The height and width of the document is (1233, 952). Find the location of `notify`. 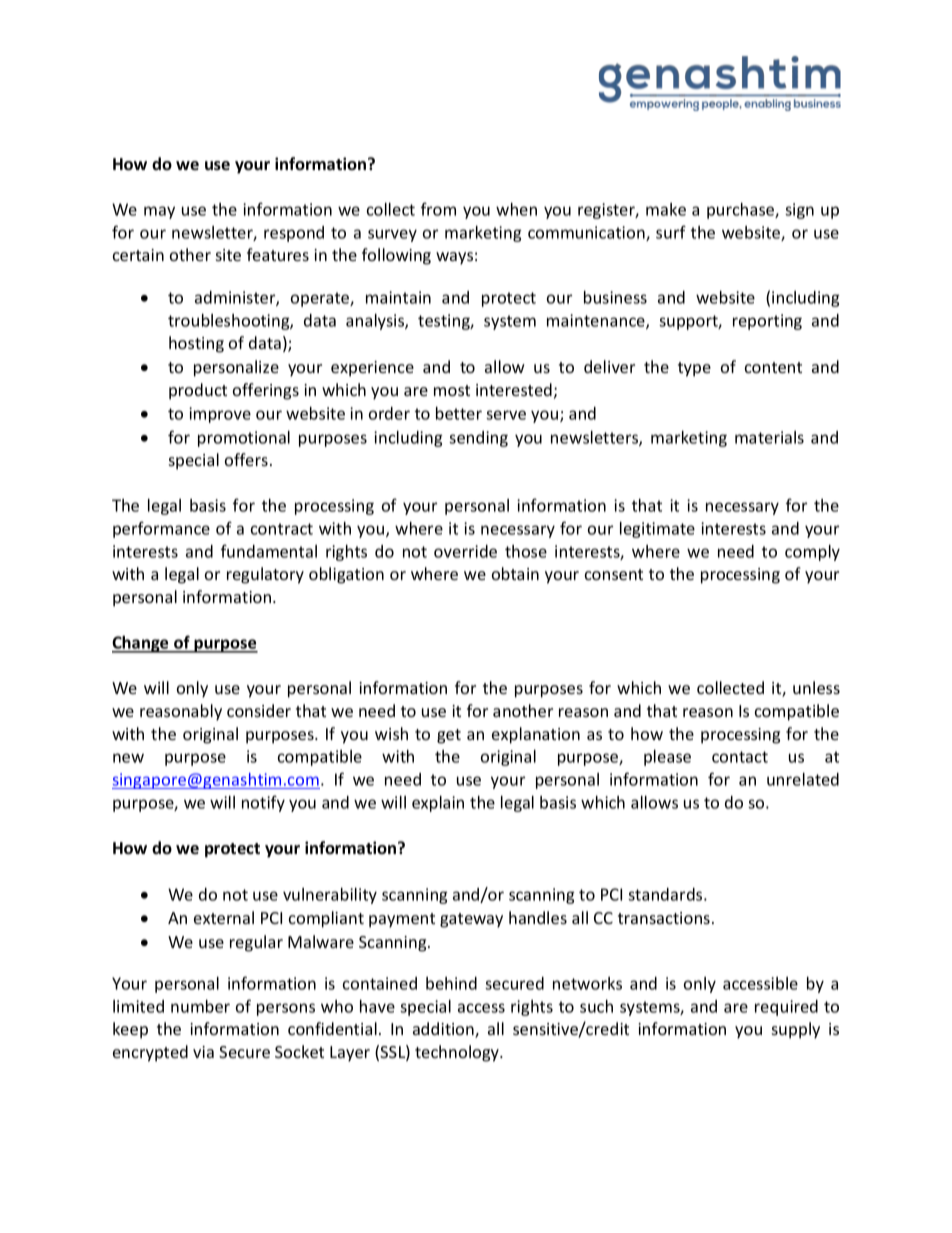

notify is located at coordinates (263, 803).
